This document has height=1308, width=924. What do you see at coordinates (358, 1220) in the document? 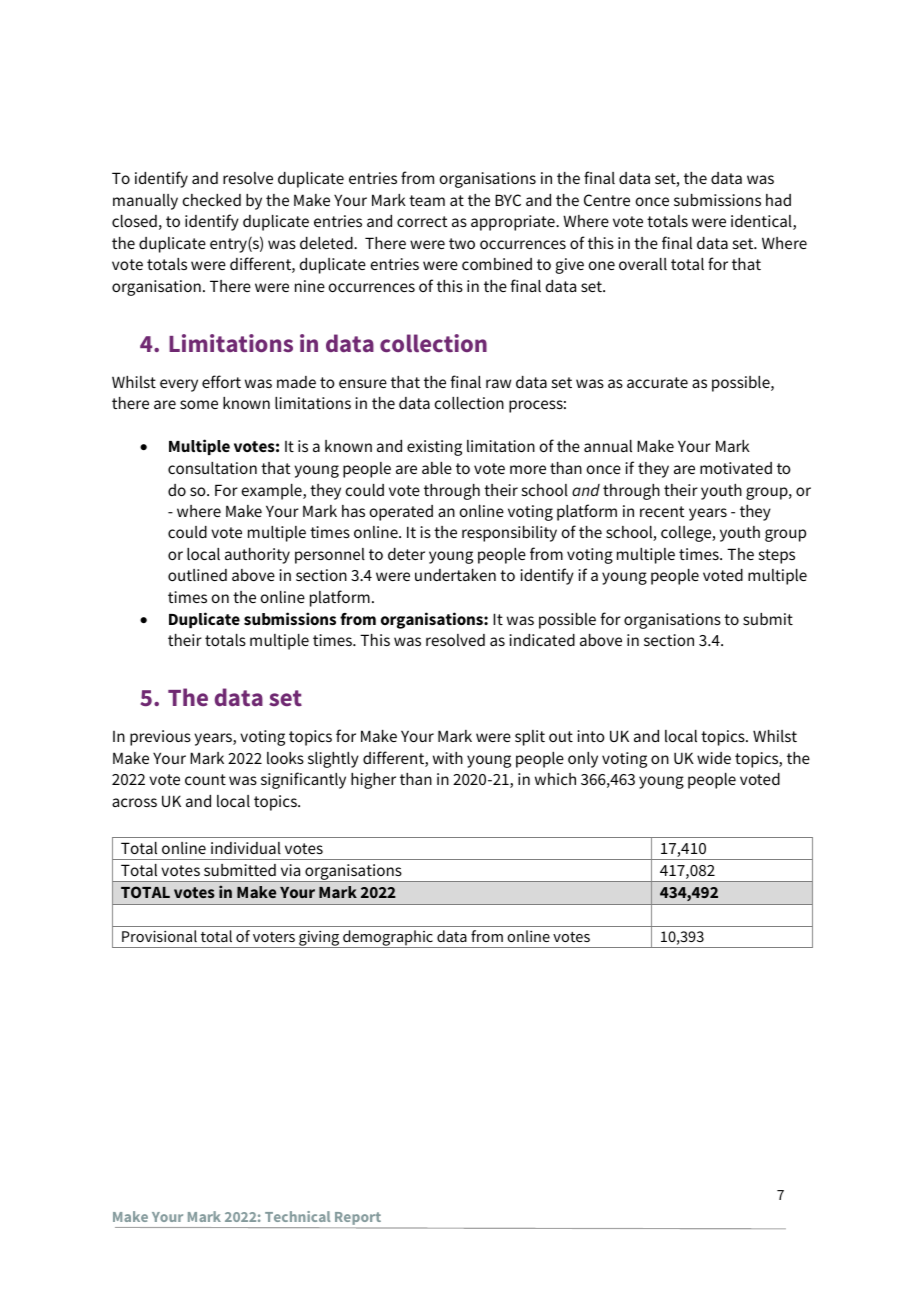
I see `Report` at bounding box center [358, 1220].
